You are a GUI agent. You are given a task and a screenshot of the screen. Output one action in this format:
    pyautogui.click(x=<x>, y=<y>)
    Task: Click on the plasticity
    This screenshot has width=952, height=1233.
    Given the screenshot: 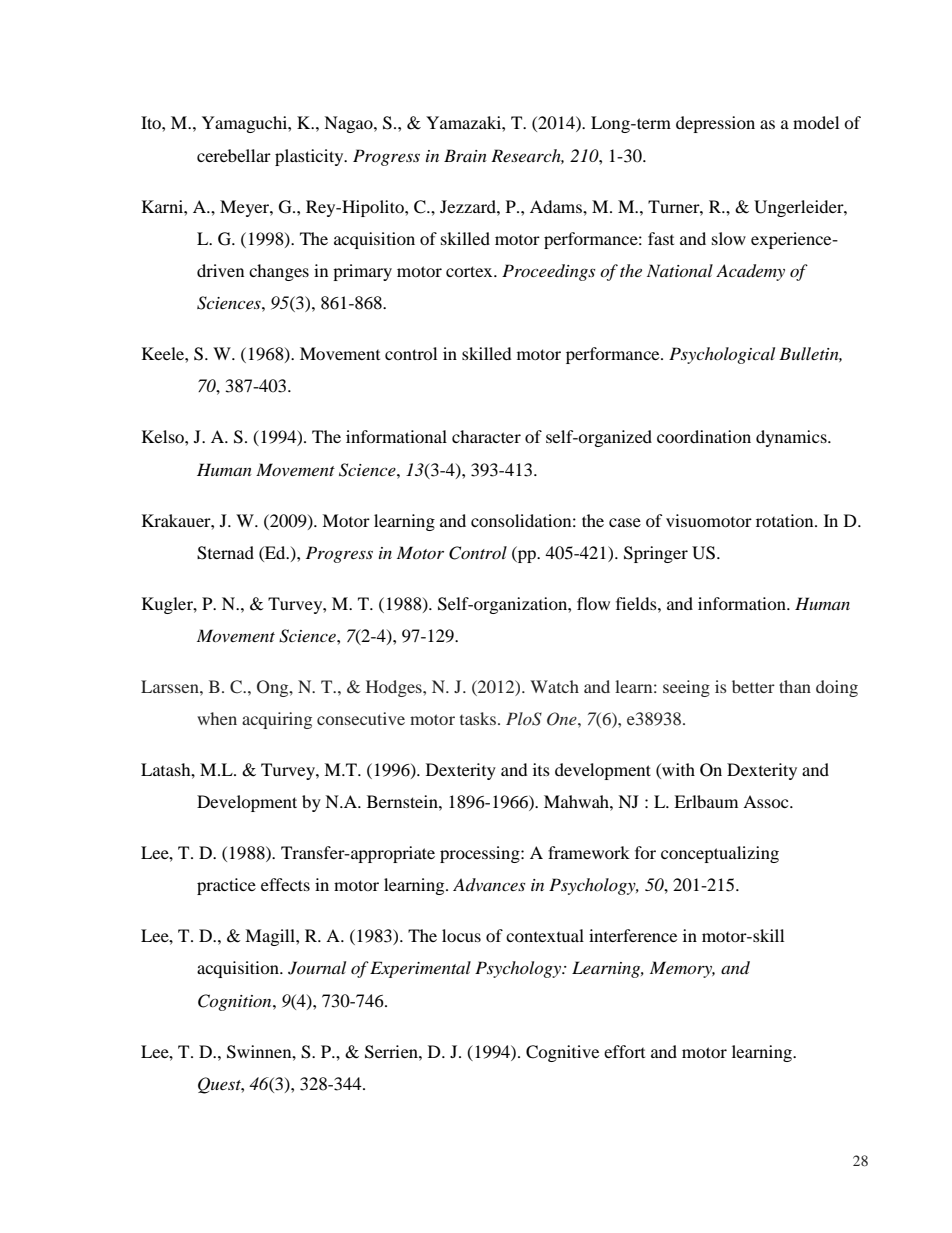 What is the action you would take?
    pyautogui.click(x=310, y=157)
